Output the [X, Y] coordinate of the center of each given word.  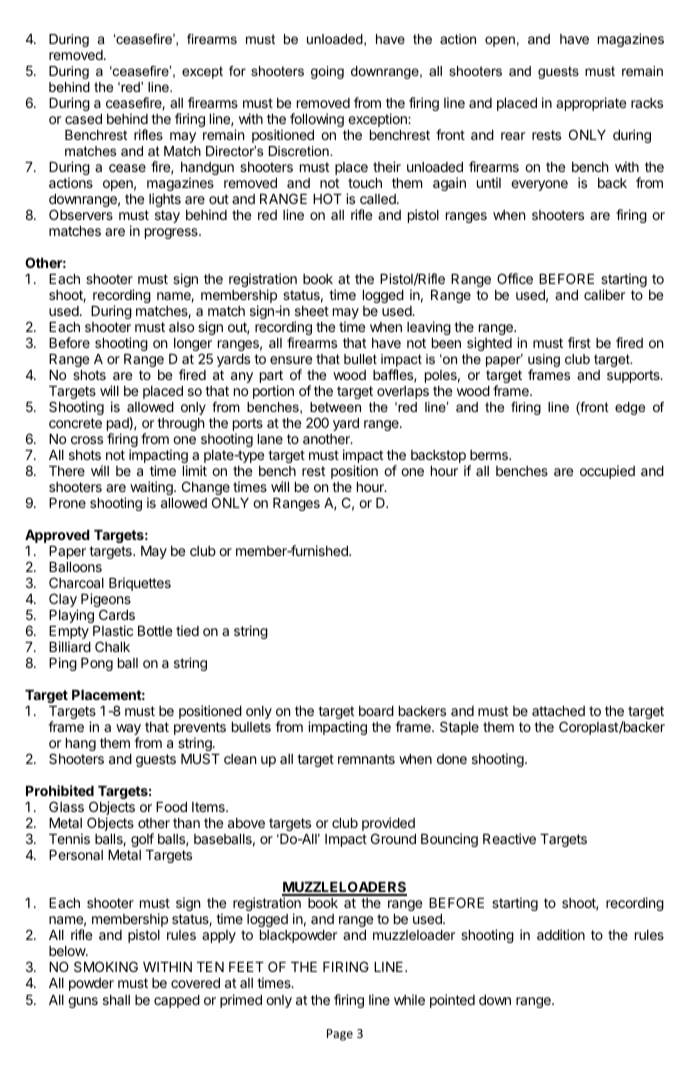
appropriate [591, 104]
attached [558, 711]
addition [561, 934]
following [317, 120]
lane [270, 439]
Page [340, 1035]
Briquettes [140, 584]
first [579, 342]
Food [171, 807]
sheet [312, 311]
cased [83, 119]
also [181, 327]
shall [116, 1000]
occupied [607, 472]
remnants [366, 759]
